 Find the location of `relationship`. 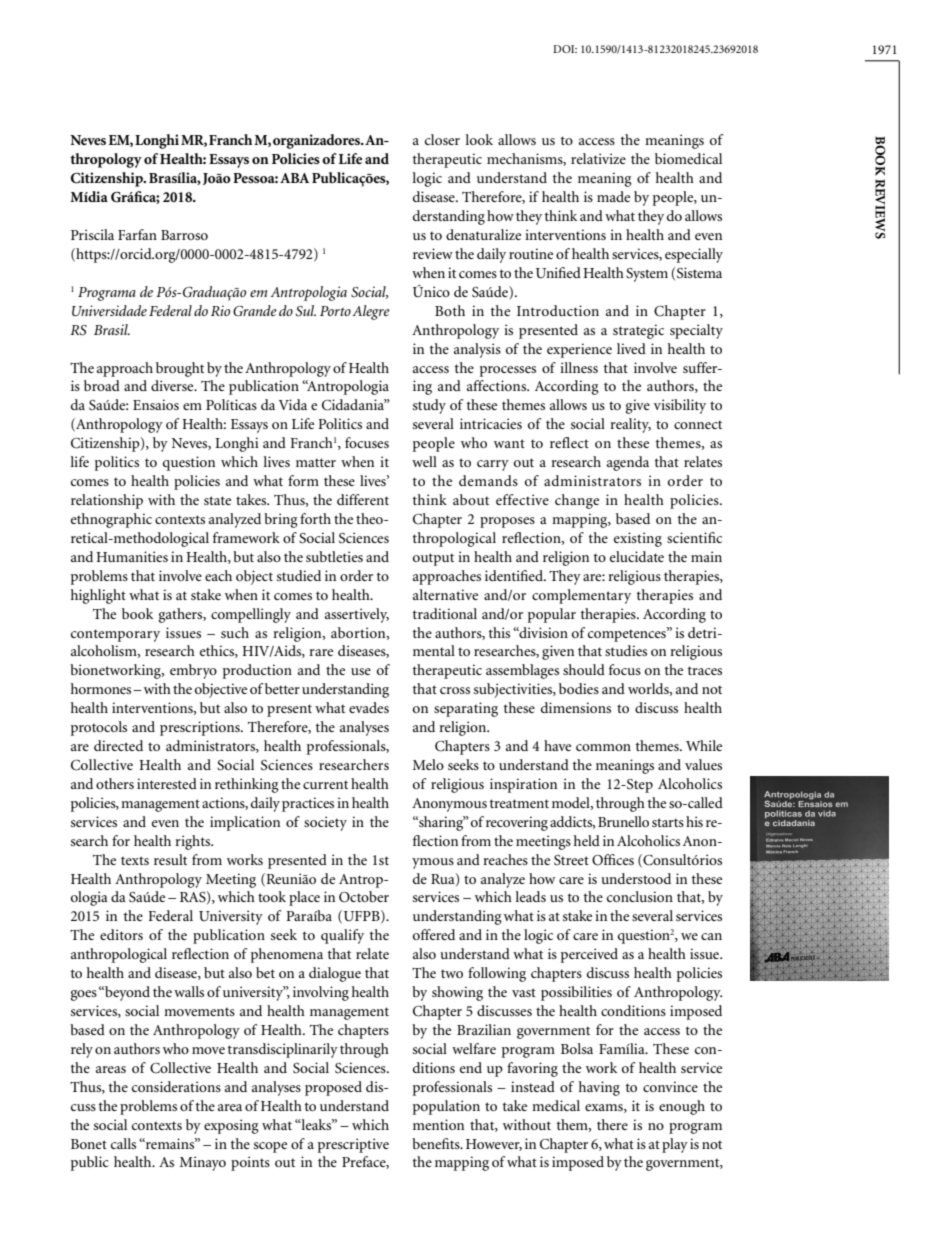

relationship is located at coordinates (107, 501).
